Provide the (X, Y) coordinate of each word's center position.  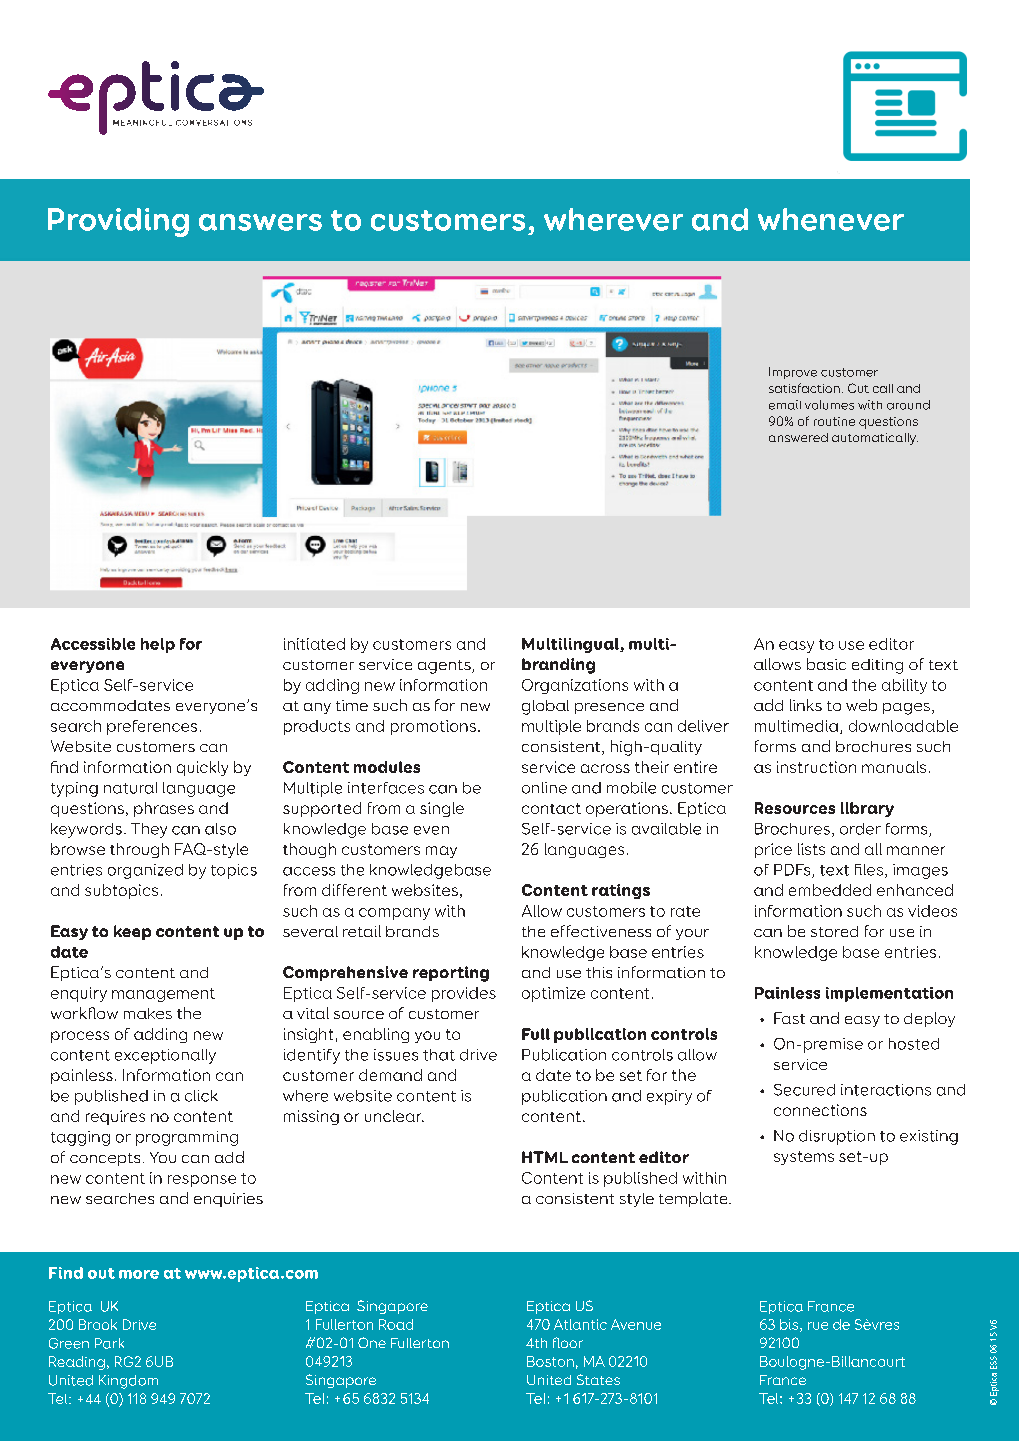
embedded (830, 890)
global (545, 707)
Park (109, 1343)
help (158, 645)
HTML (545, 1157)
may (441, 852)
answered (798, 437)
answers (260, 222)
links (806, 705)
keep (132, 932)
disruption (837, 1137)
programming (187, 1138)
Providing (118, 222)
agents (445, 667)
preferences (152, 727)
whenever (831, 219)
